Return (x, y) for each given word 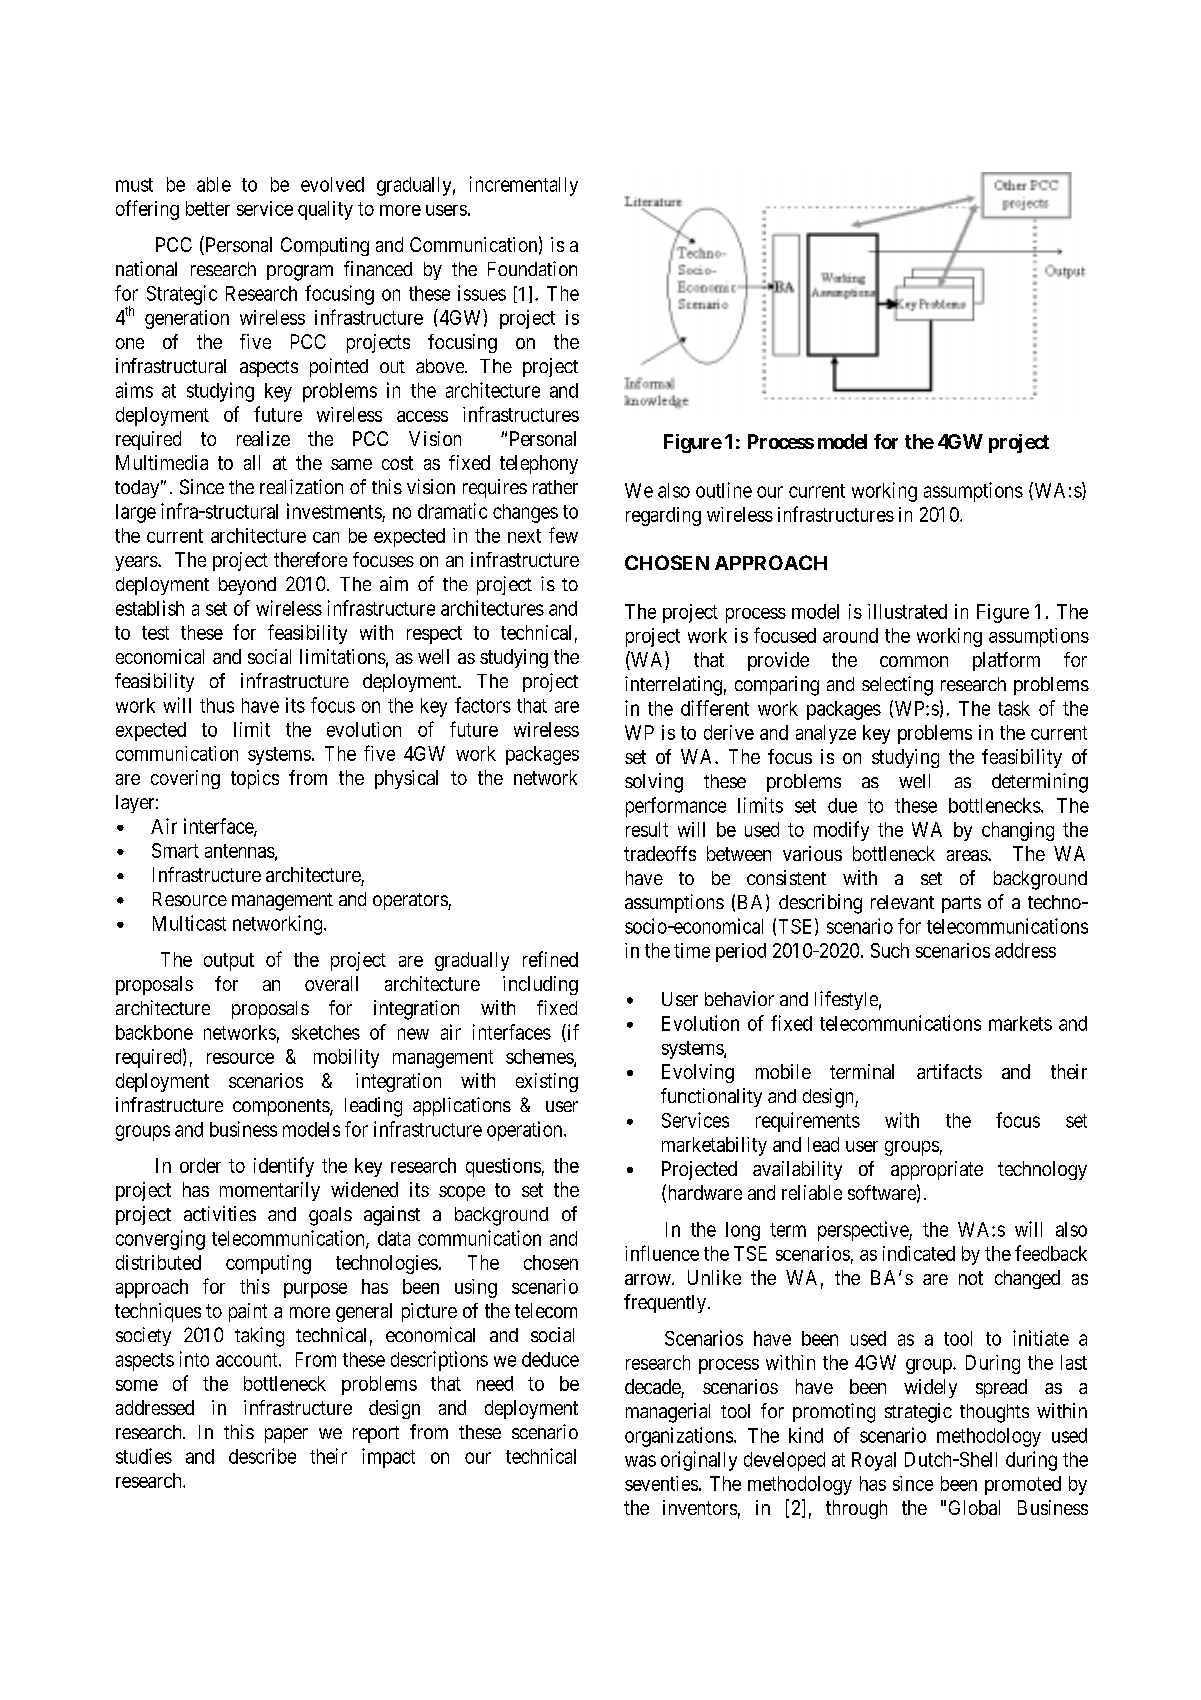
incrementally (524, 186)
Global (974, 1507)
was (640, 1461)
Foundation (532, 268)
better (208, 208)
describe (262, 1456)
